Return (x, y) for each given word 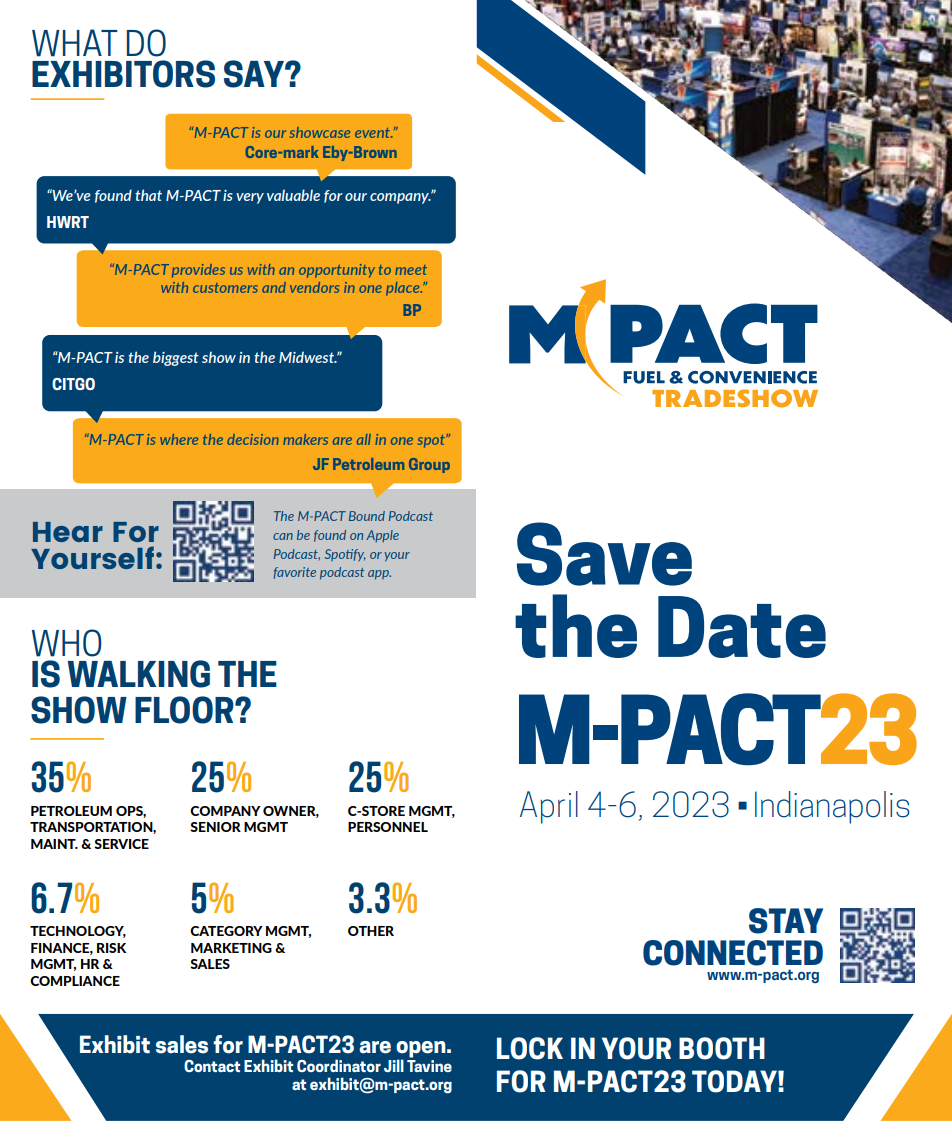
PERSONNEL (388, 827)
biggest (176, 358)
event (373, 133)
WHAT (75, 43)
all (364, 439)
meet (411, 270)
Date (742, 627)
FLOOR (185, 710)
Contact (212, 1066)
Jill (394, 1065)
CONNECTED (733, 953)
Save (604, 554)
